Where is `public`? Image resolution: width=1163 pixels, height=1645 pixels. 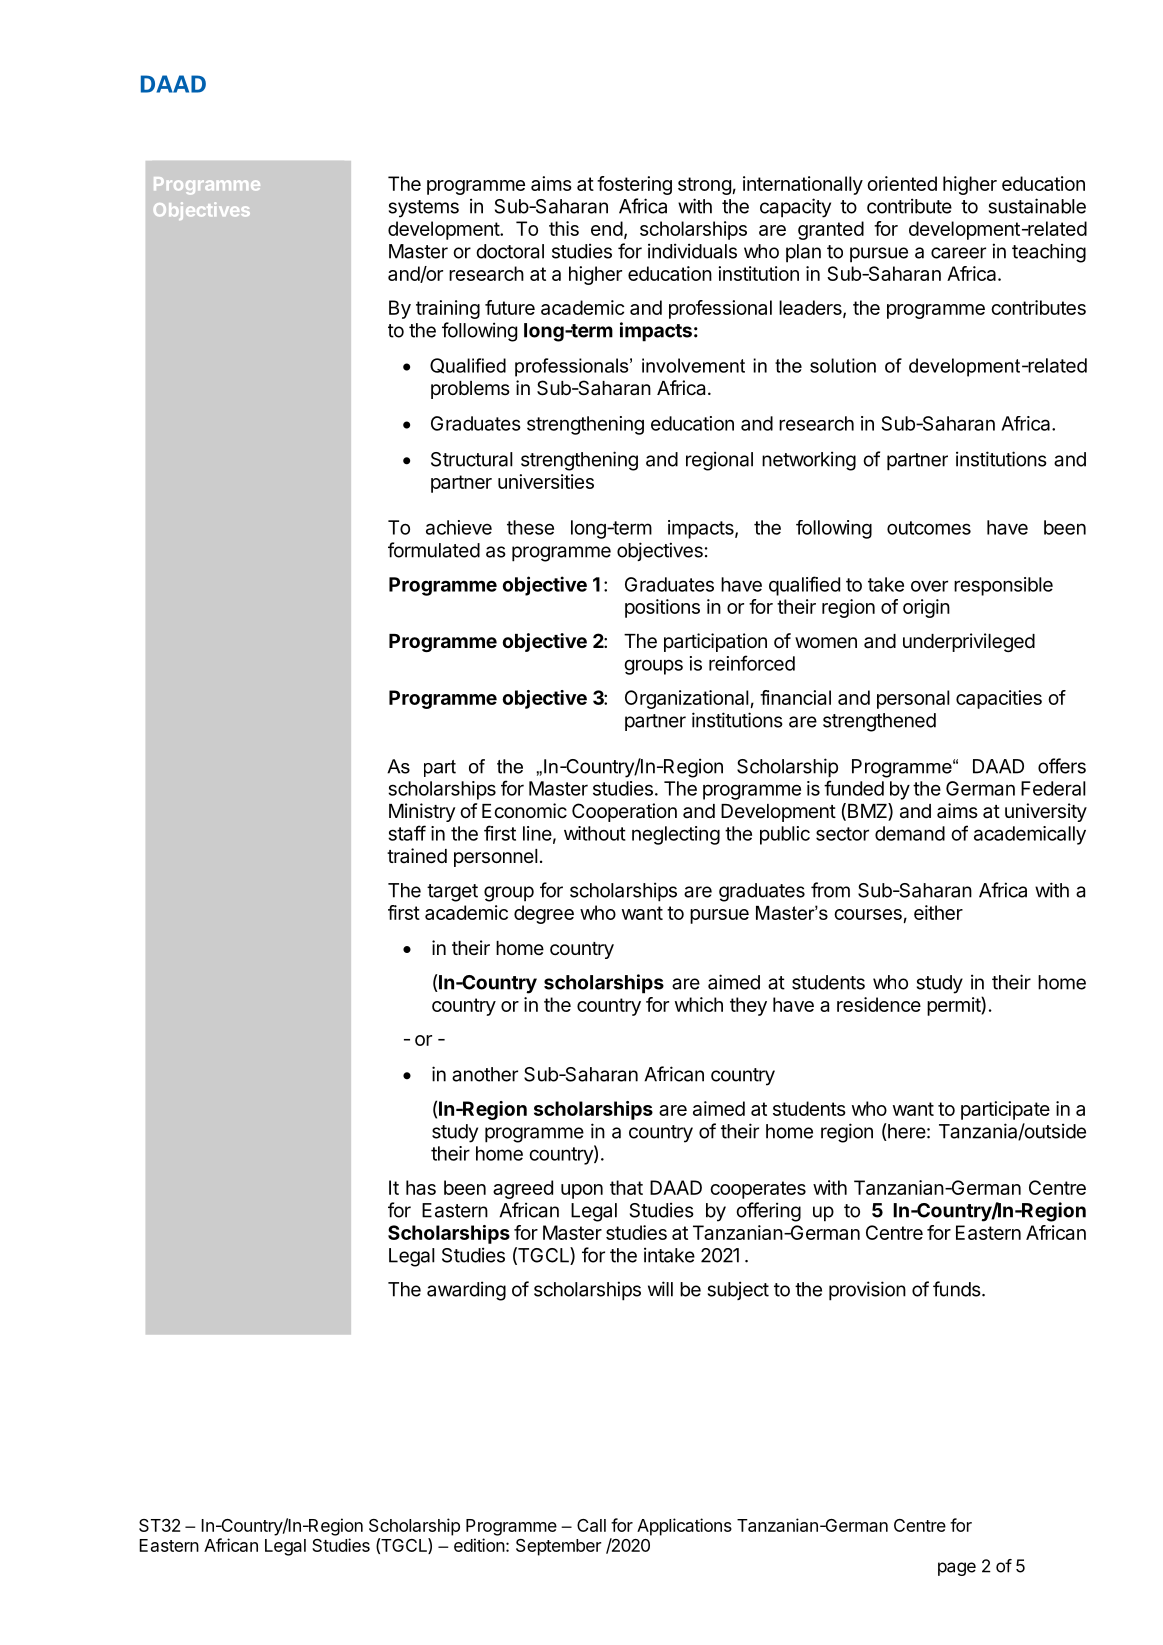 public is located at coordinates (785, 835).
